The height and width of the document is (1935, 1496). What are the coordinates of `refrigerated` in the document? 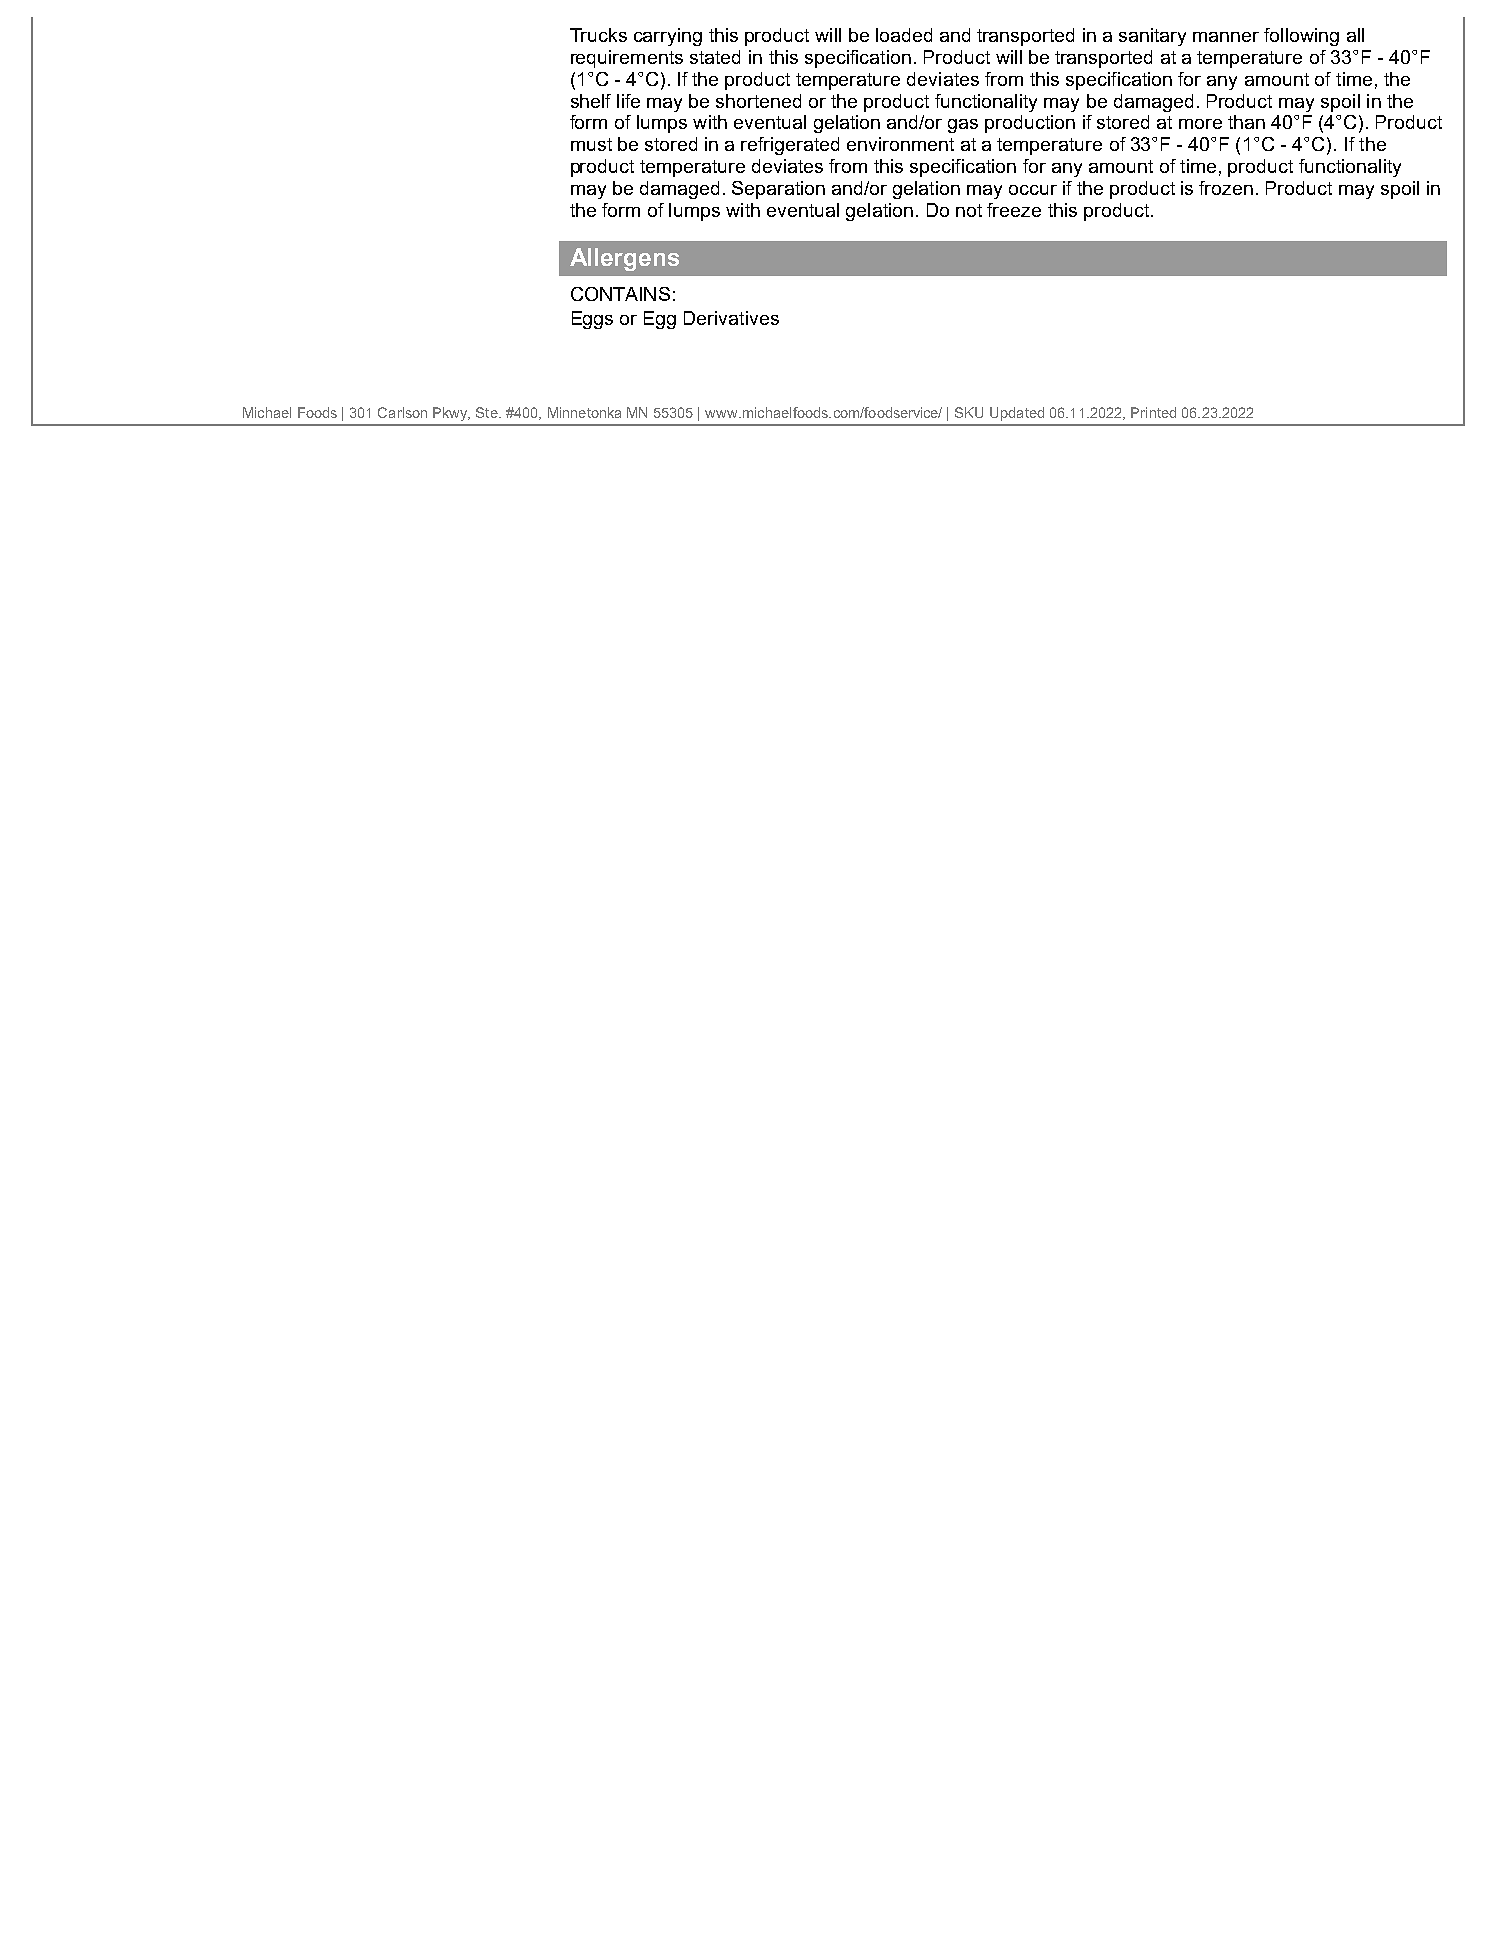 It's located at (790, 146).
